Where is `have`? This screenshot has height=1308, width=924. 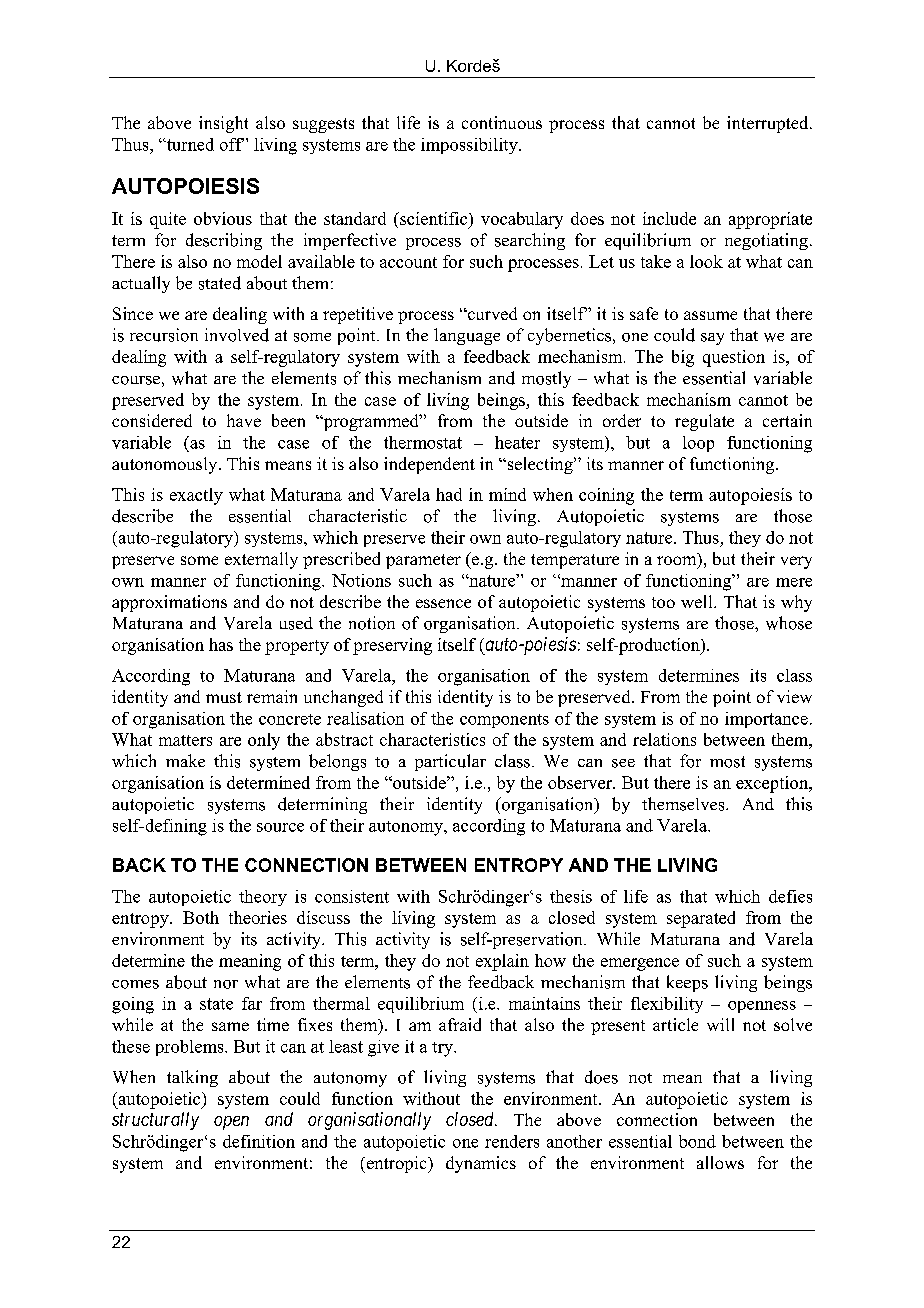
have is located at coordinates (244, 420).
